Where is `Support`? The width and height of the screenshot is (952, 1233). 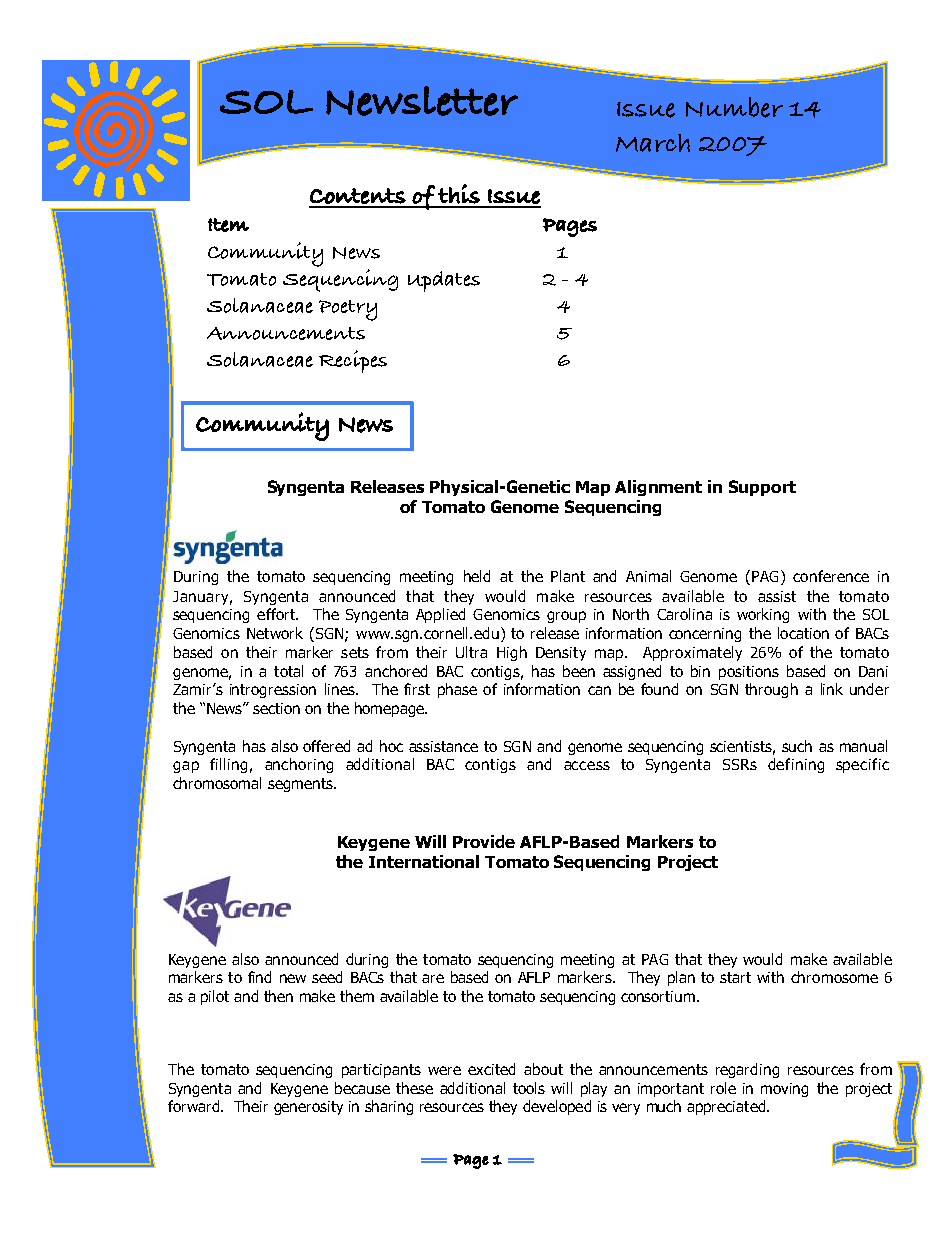
Support is located at coordinates (762, 488).
